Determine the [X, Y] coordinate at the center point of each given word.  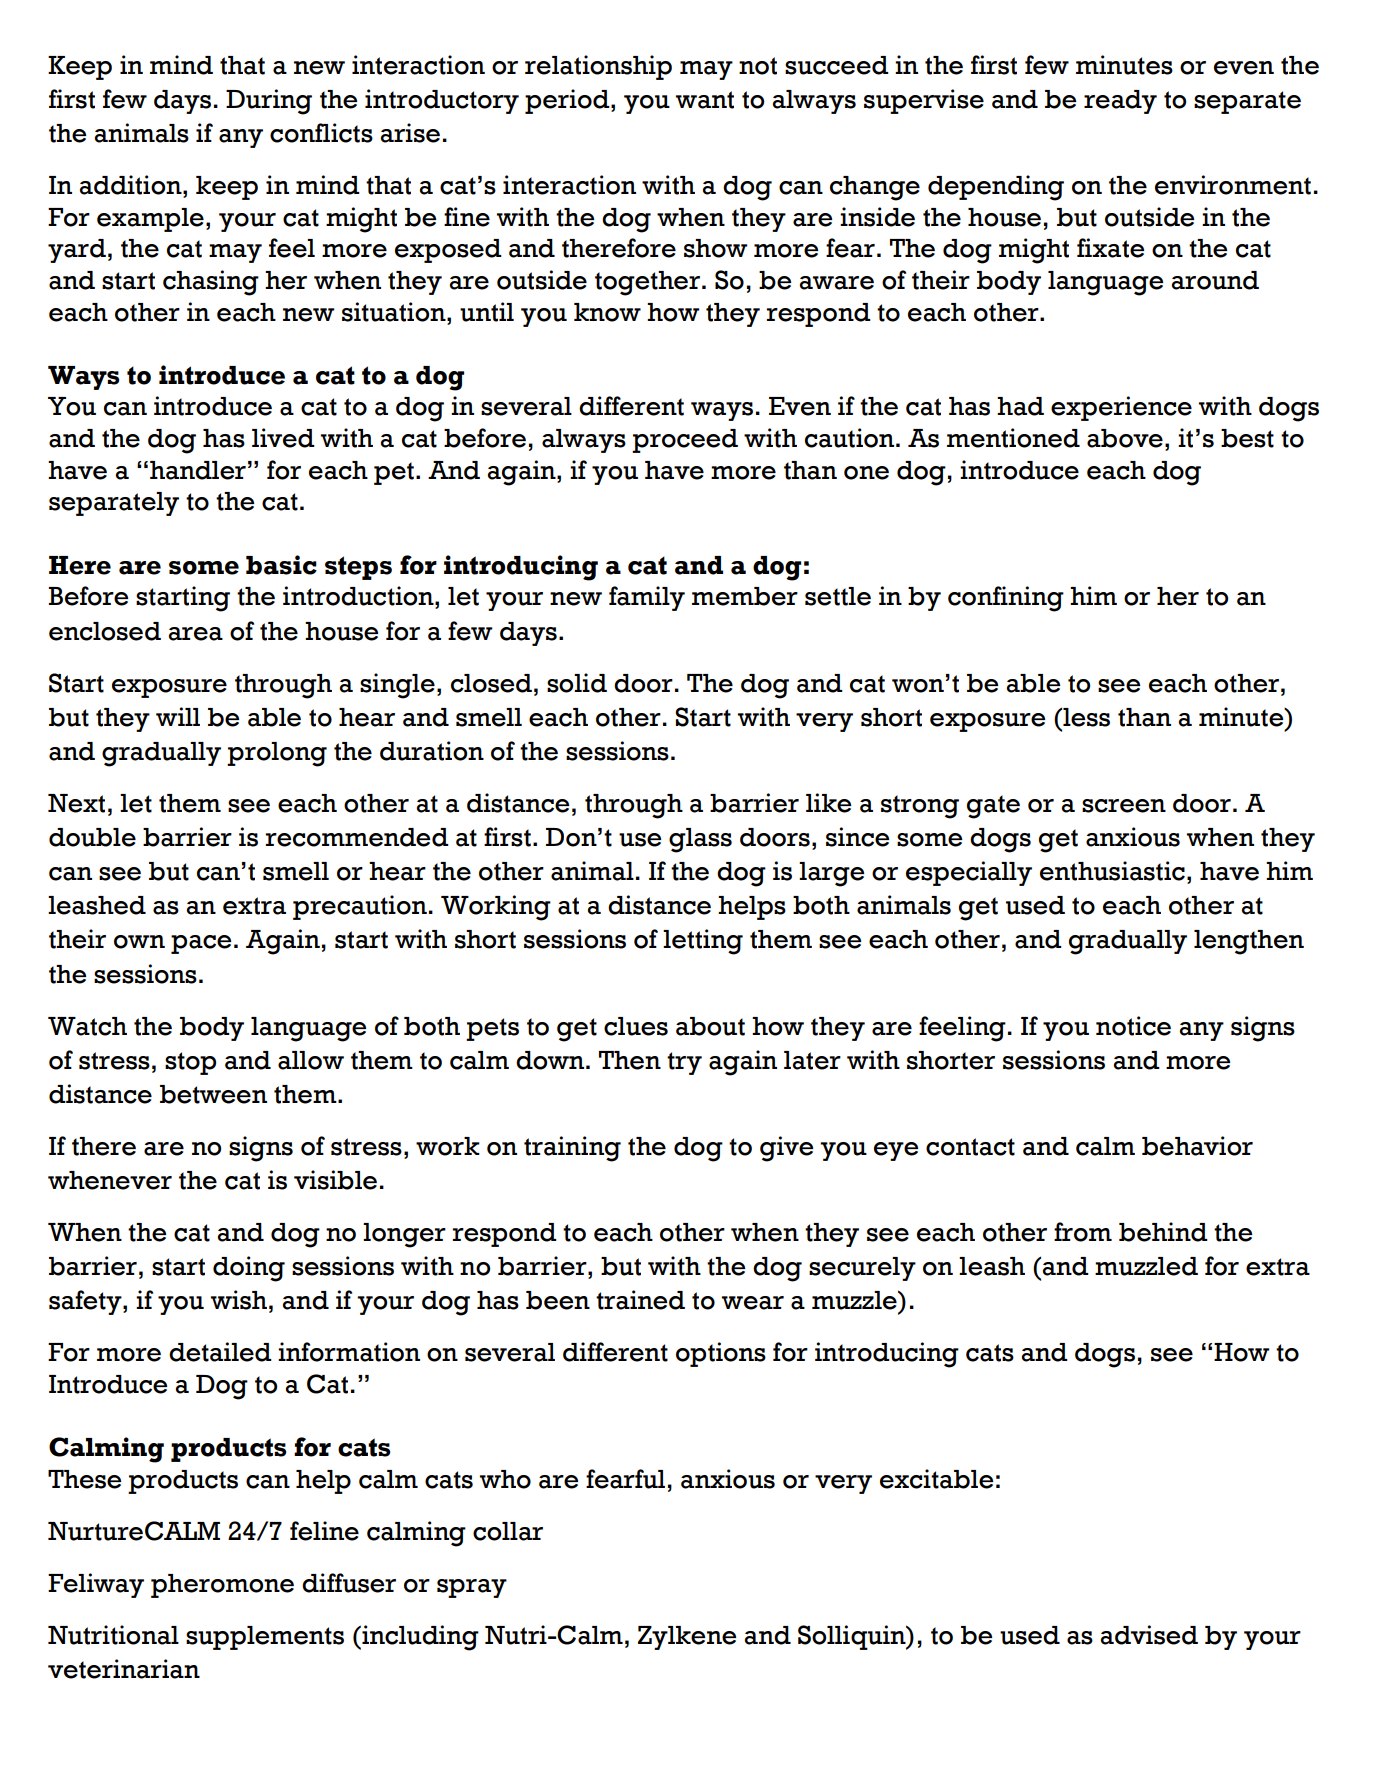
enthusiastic [1112, 871]
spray [472, 1588]
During [269, 102]
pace [201, 944]
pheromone [222, 1586]
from [1083, 1232]
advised [1149, 1635]
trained [640, 1300]
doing [249, 1269]
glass [700, 840]
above [1125, 438]
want [705, 100]
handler [198, 470]
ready [1120, 102]
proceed [685, 441]
